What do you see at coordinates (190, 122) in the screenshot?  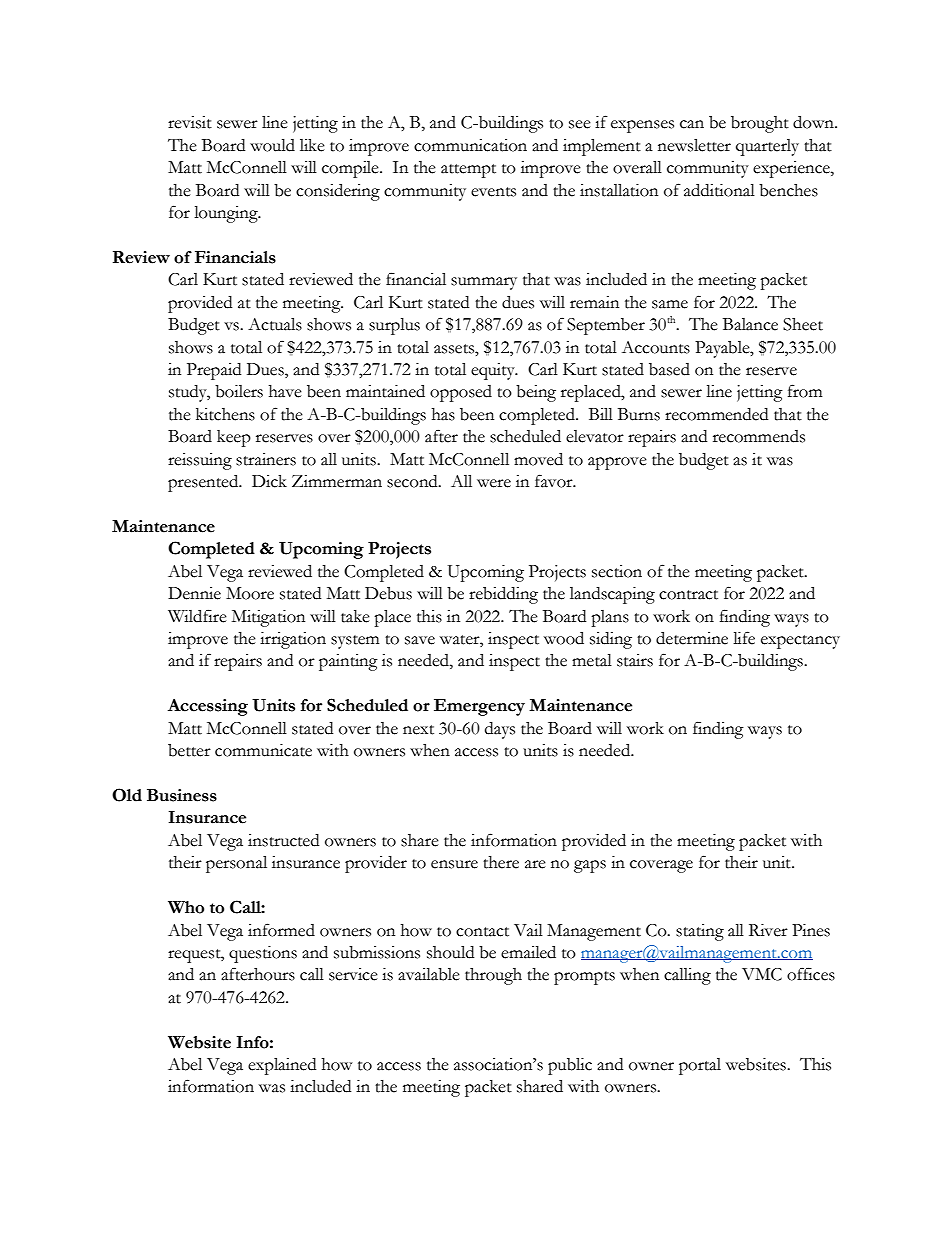 I see `revisit` at bounding box center [190, 122].
